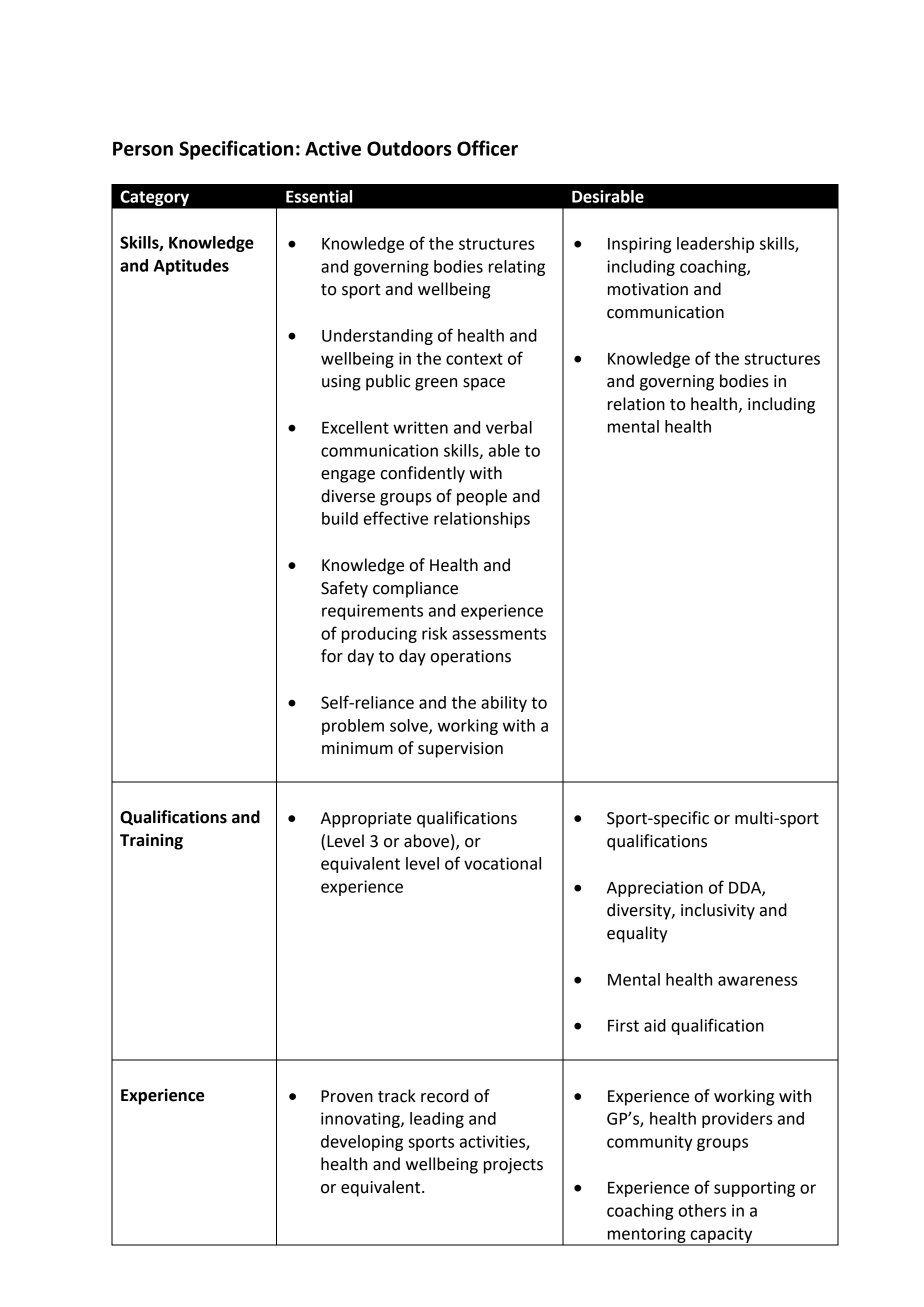  What do you see at coordinates (487, 148) in the screenshot?
I see `Officer` at bounding box center [487, 148].
